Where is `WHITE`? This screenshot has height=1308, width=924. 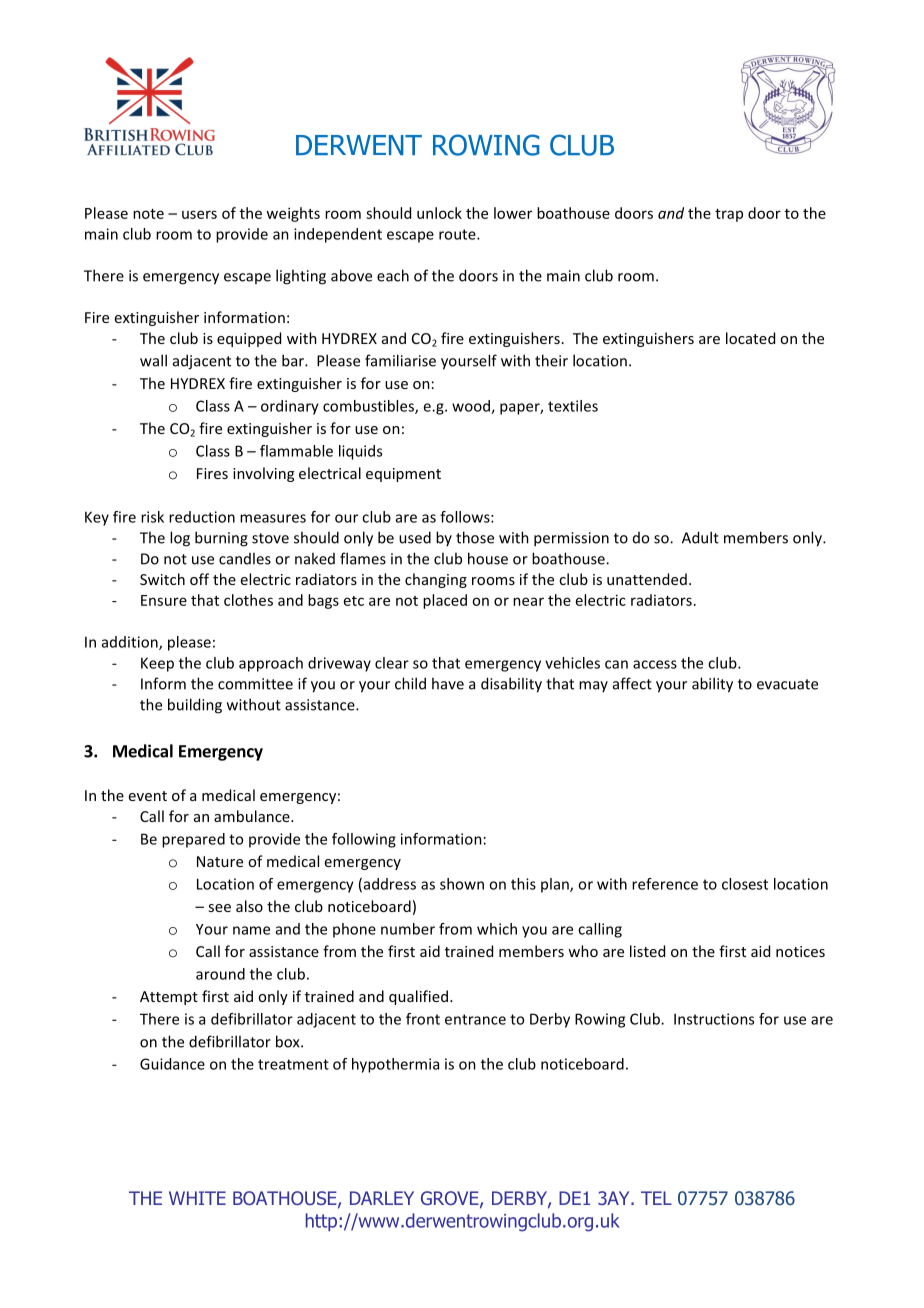
WHITE is located at coordinates (197, 1198).
